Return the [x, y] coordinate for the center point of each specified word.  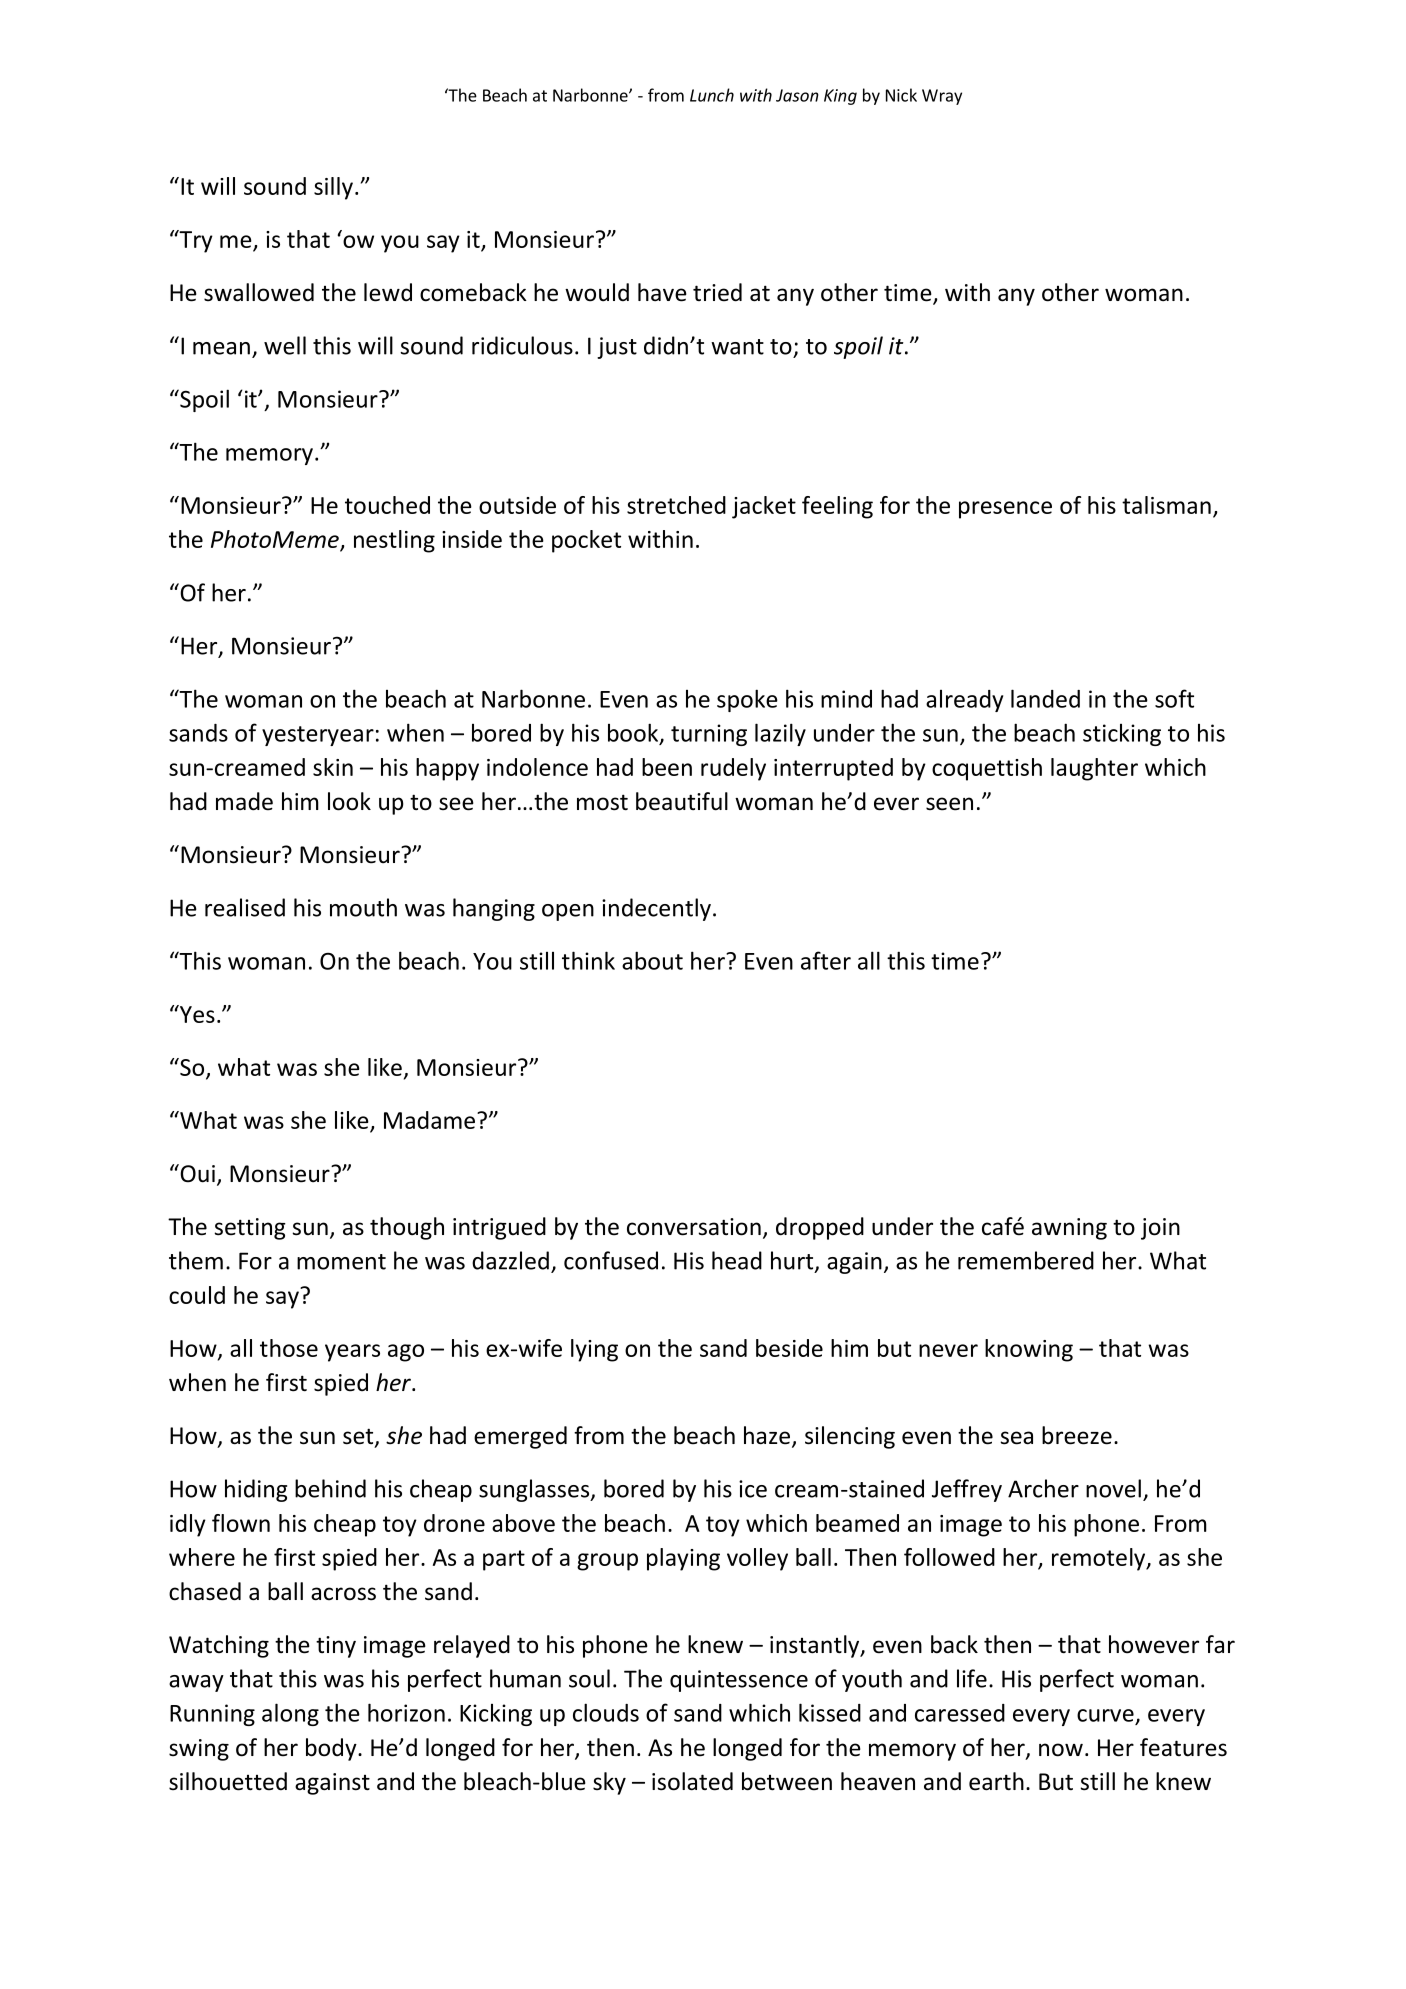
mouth [363, 907]
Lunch [712, 95]
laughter [1094, 769]
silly [333, 188]
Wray [942, 97]
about [652, 960]
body [332, 1749]
